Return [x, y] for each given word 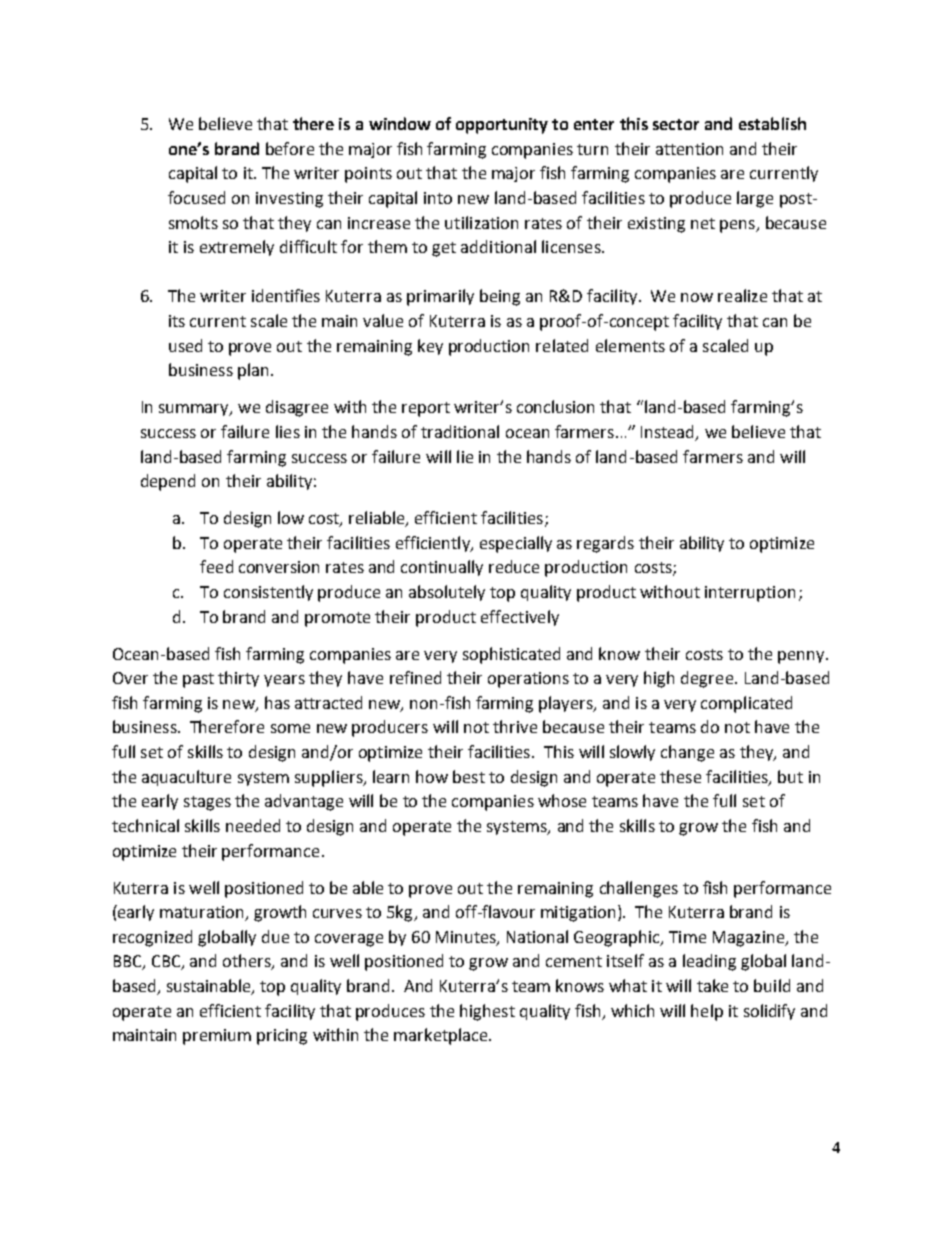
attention [689, 149]
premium [217, 1037]
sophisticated [511, 655]
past [198, 680]
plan [253, 371]
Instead [669, 433]
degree [707, 679]
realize [742, 295]
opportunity [502, 126]
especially [516, 544]
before [290, 148]
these [680, 776]
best [469, 776]
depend [168, 482]
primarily [440, 297]
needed [253, 825]
